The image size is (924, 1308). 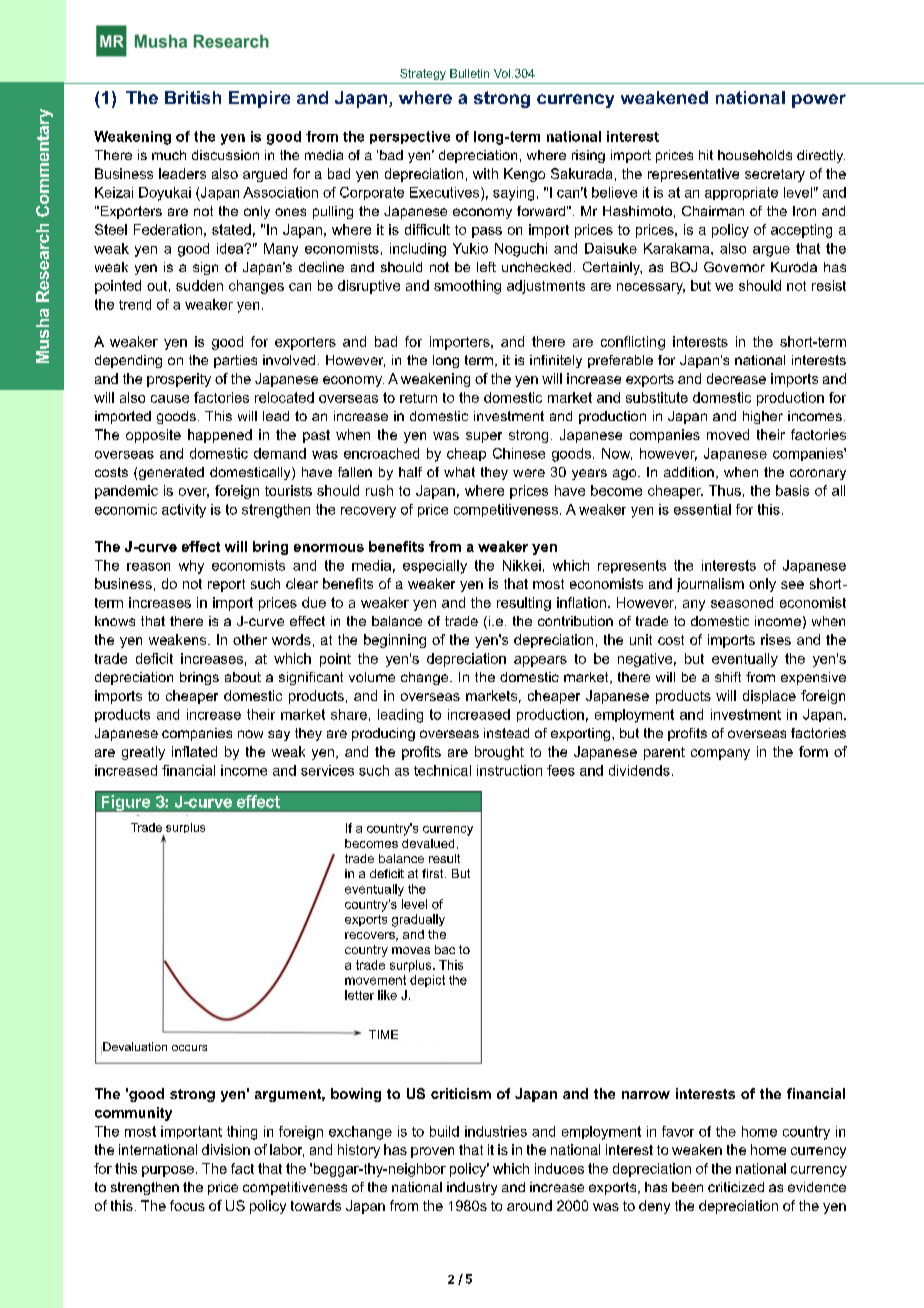 I want to click on gradually, so click(x=418, y=920).
